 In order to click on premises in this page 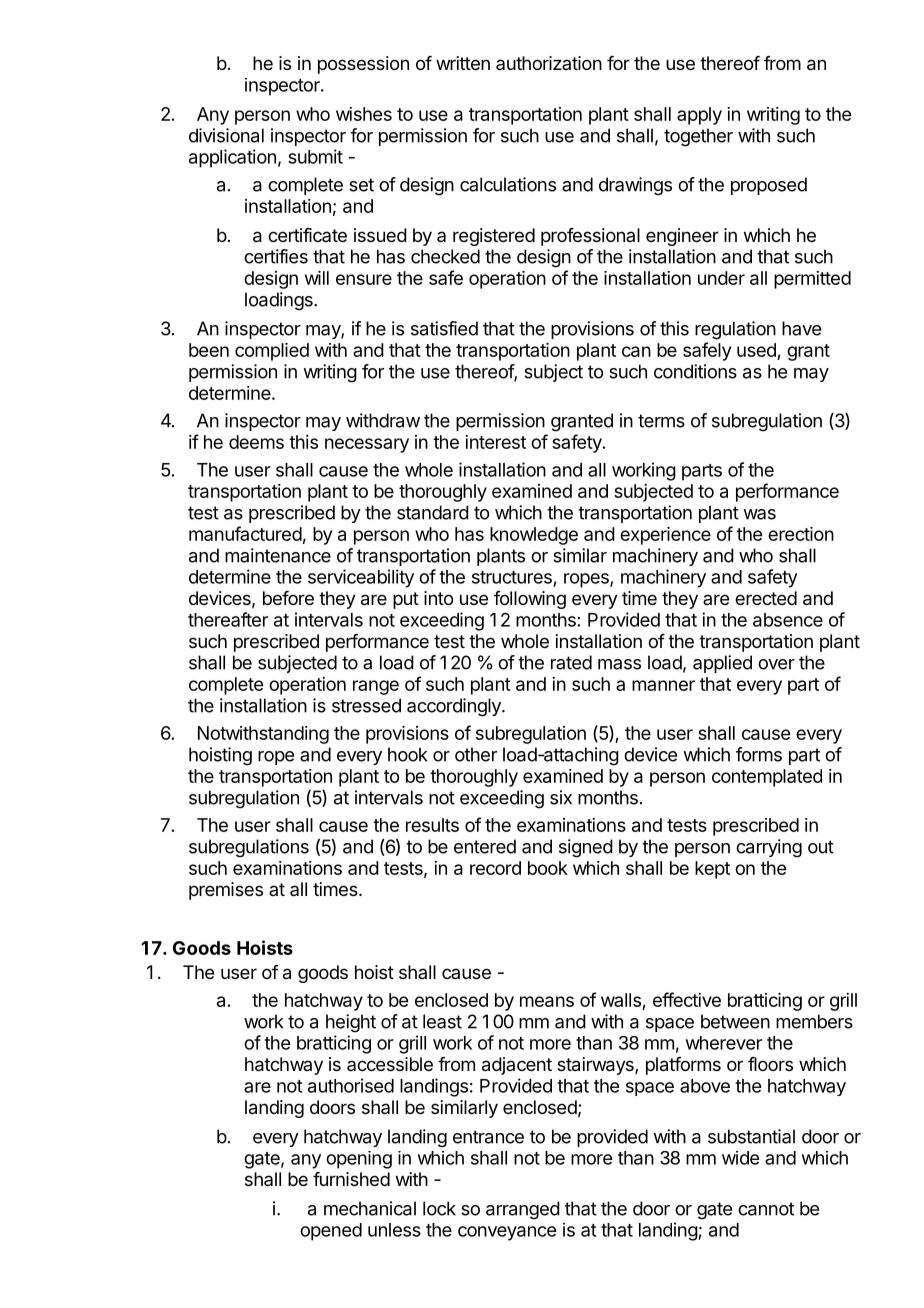, I will do `click(226, 891)`.
